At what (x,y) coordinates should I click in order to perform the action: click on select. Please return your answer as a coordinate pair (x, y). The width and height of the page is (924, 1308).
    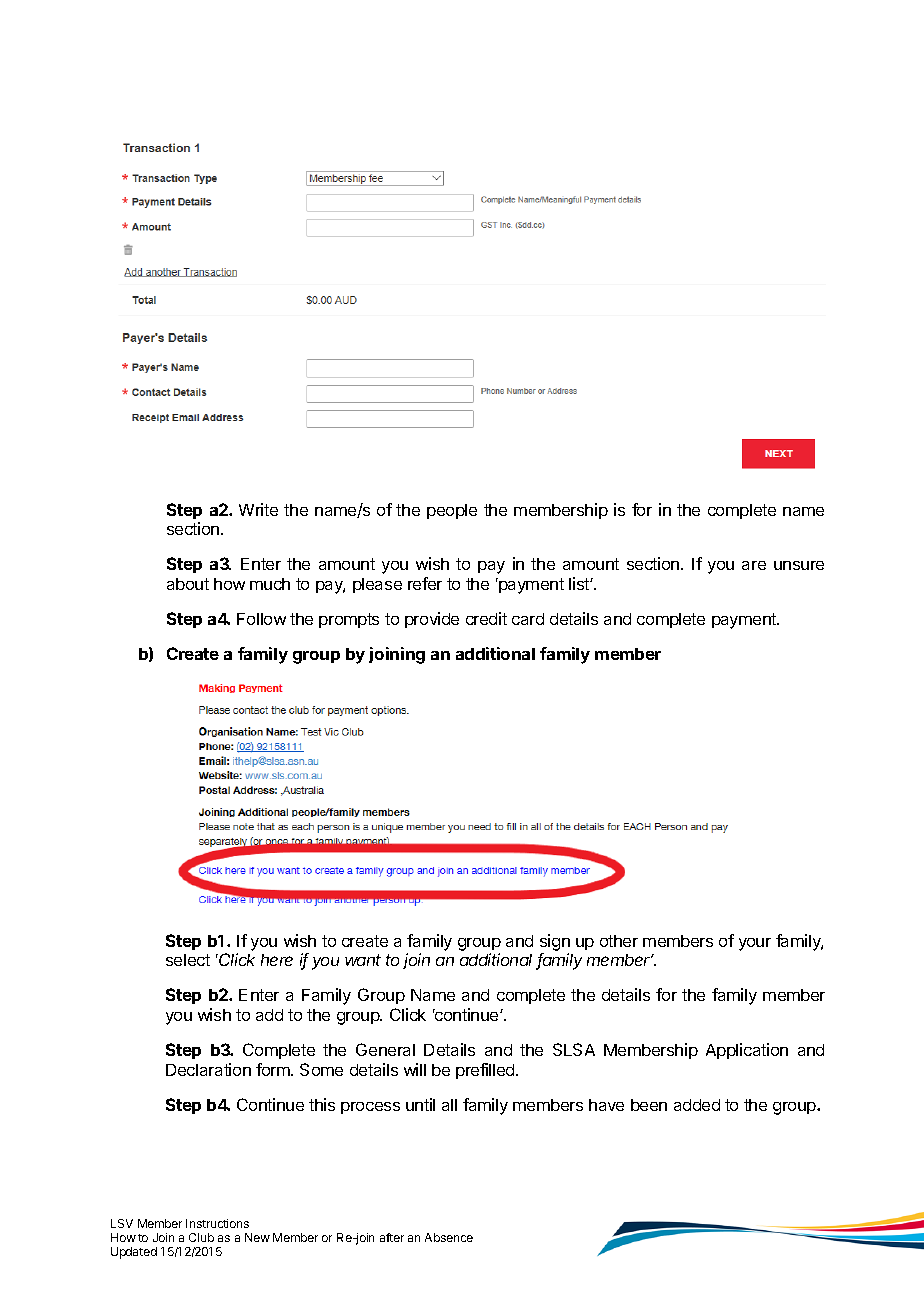
    Looking at the image, I should click on (188, 960).
